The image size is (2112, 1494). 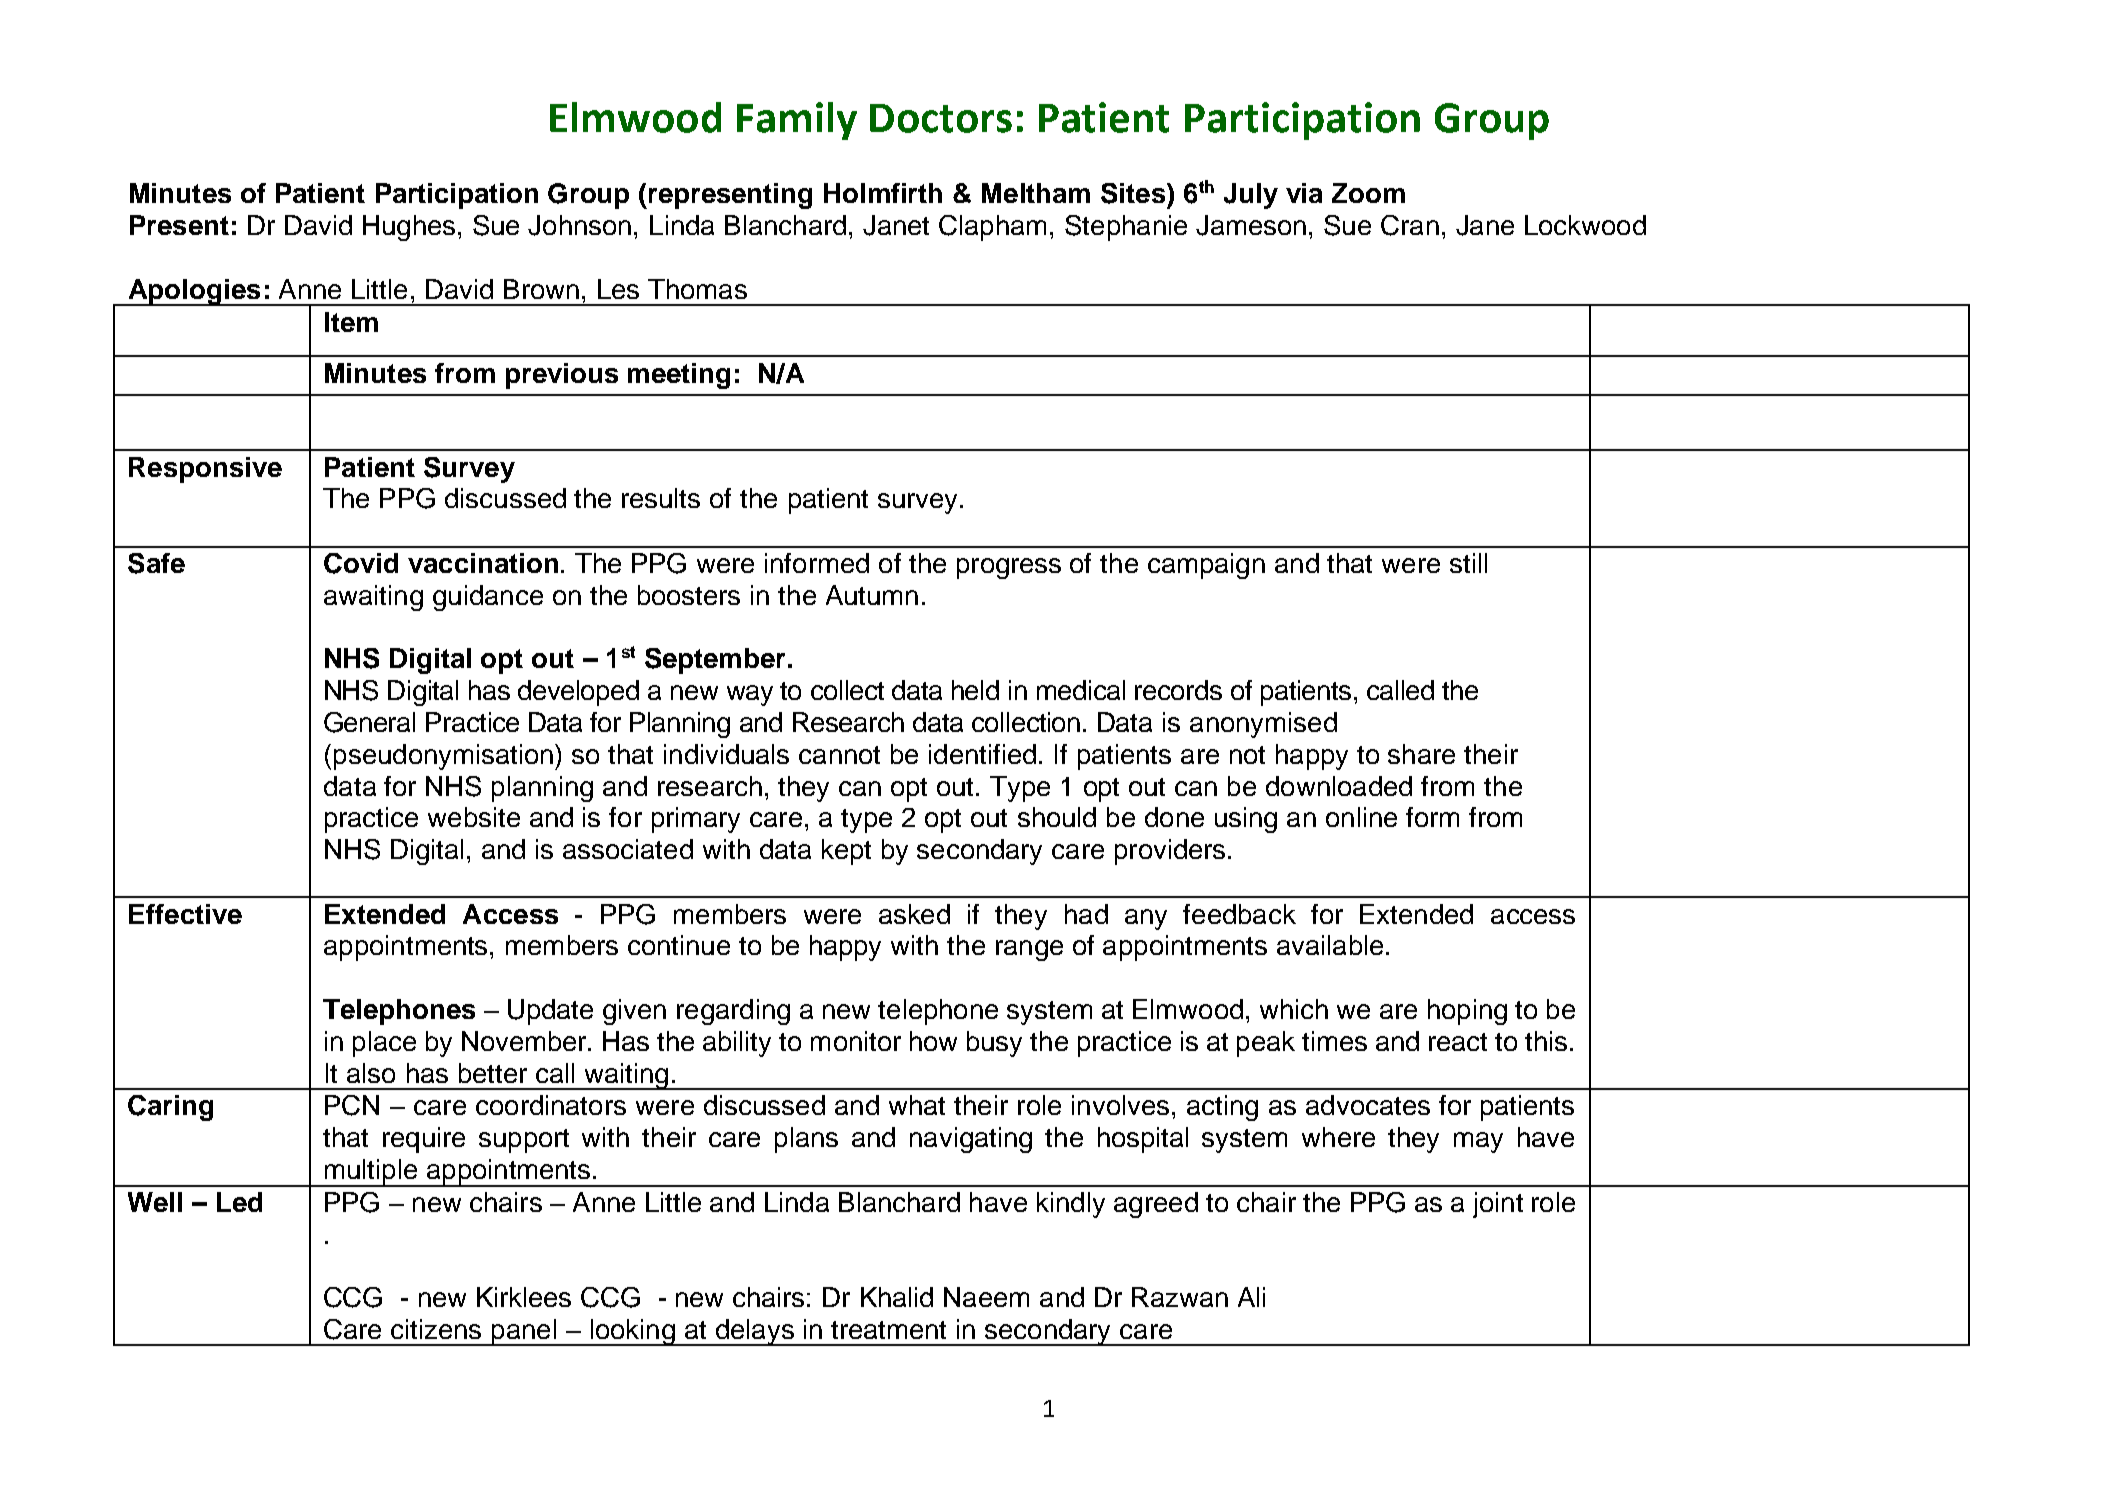 What do you see at coordinates (1368, 193) in the image?
I see `Zoom` at bounding box center [1368, 193].
